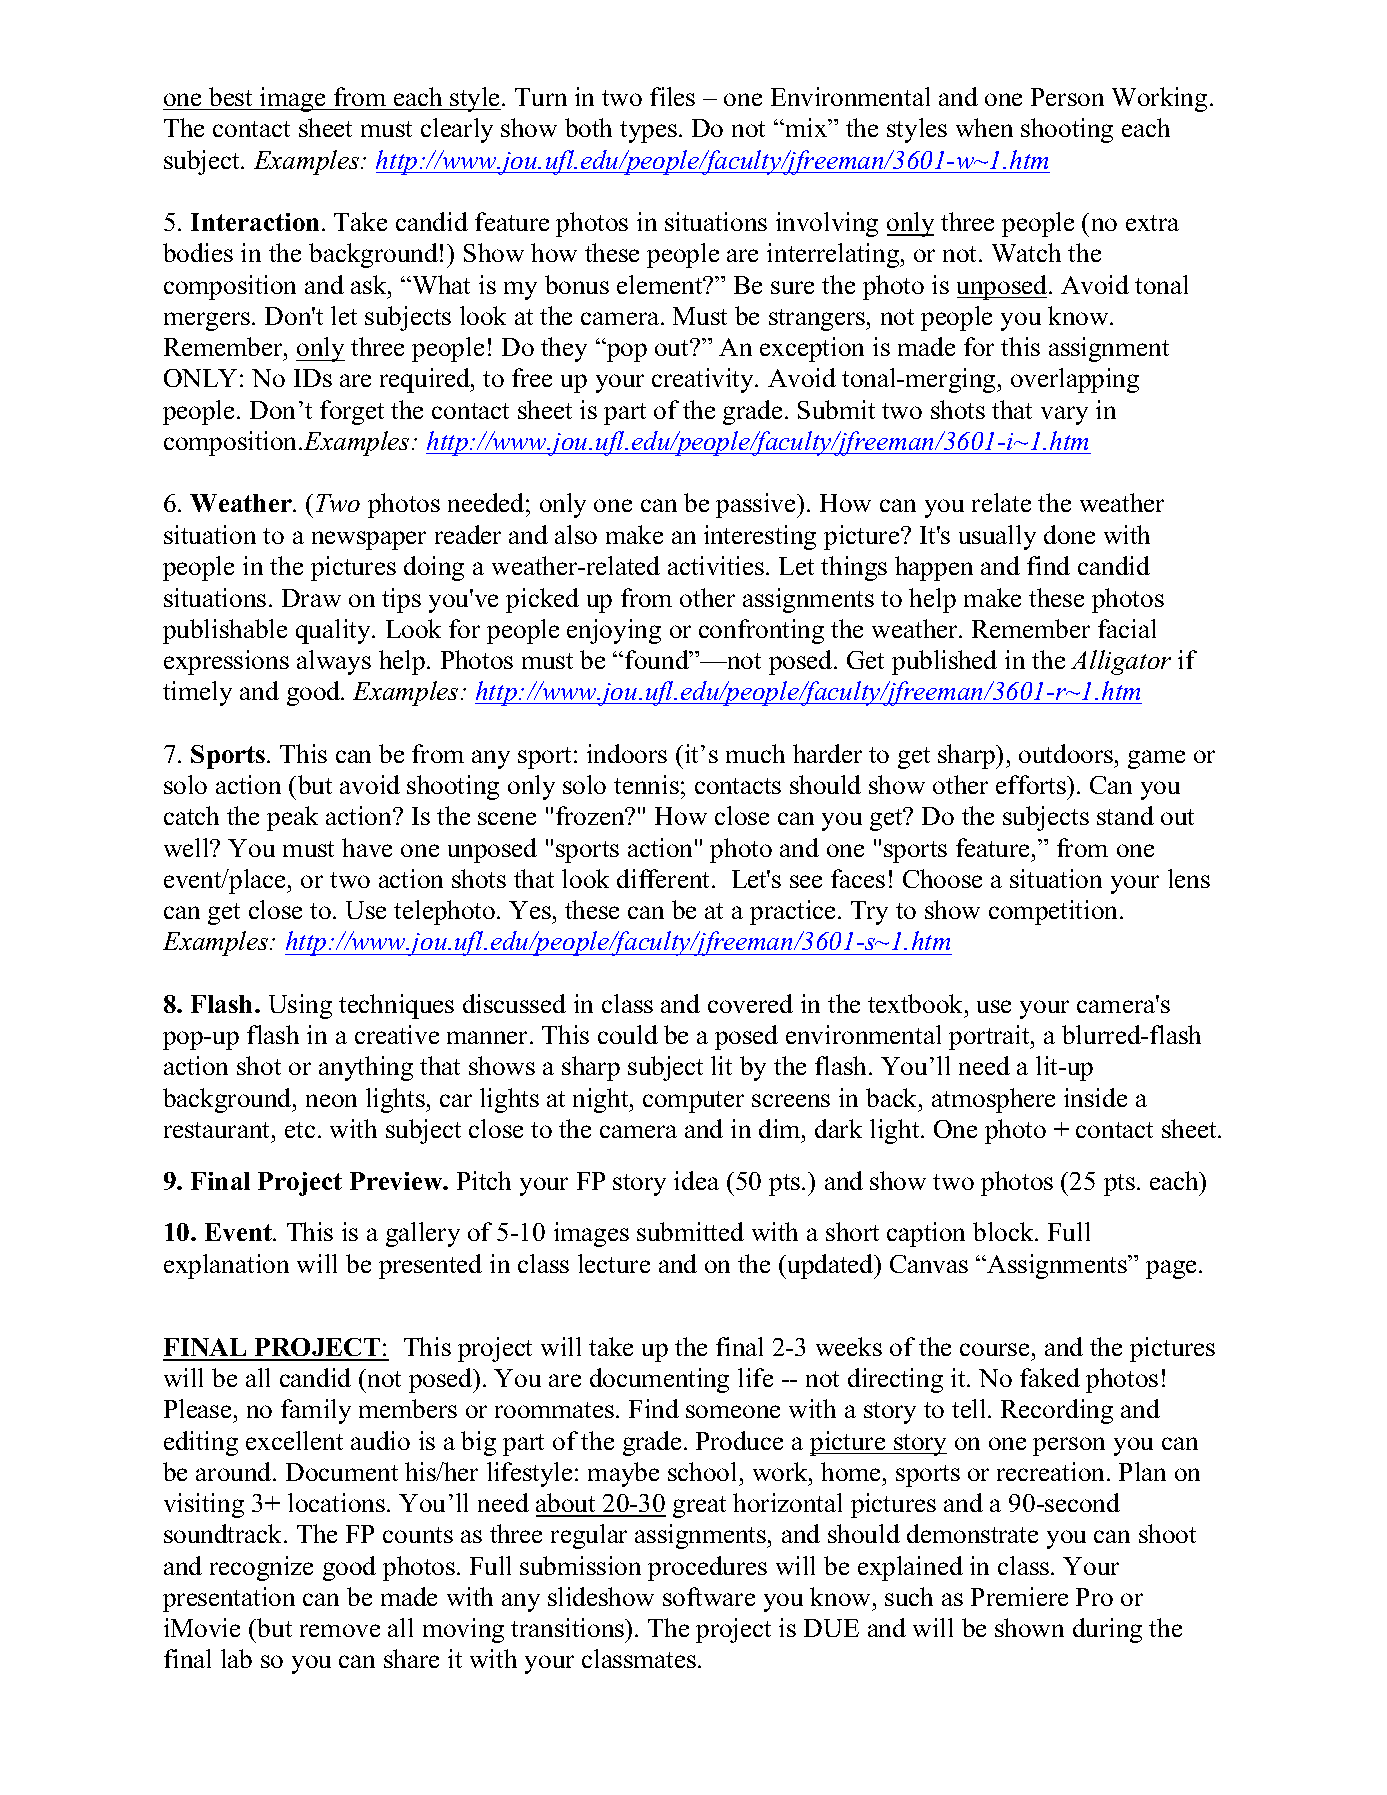 The width and height of the screenshot is (1387, 1795). I want to click on done, so click(1069, 534).
